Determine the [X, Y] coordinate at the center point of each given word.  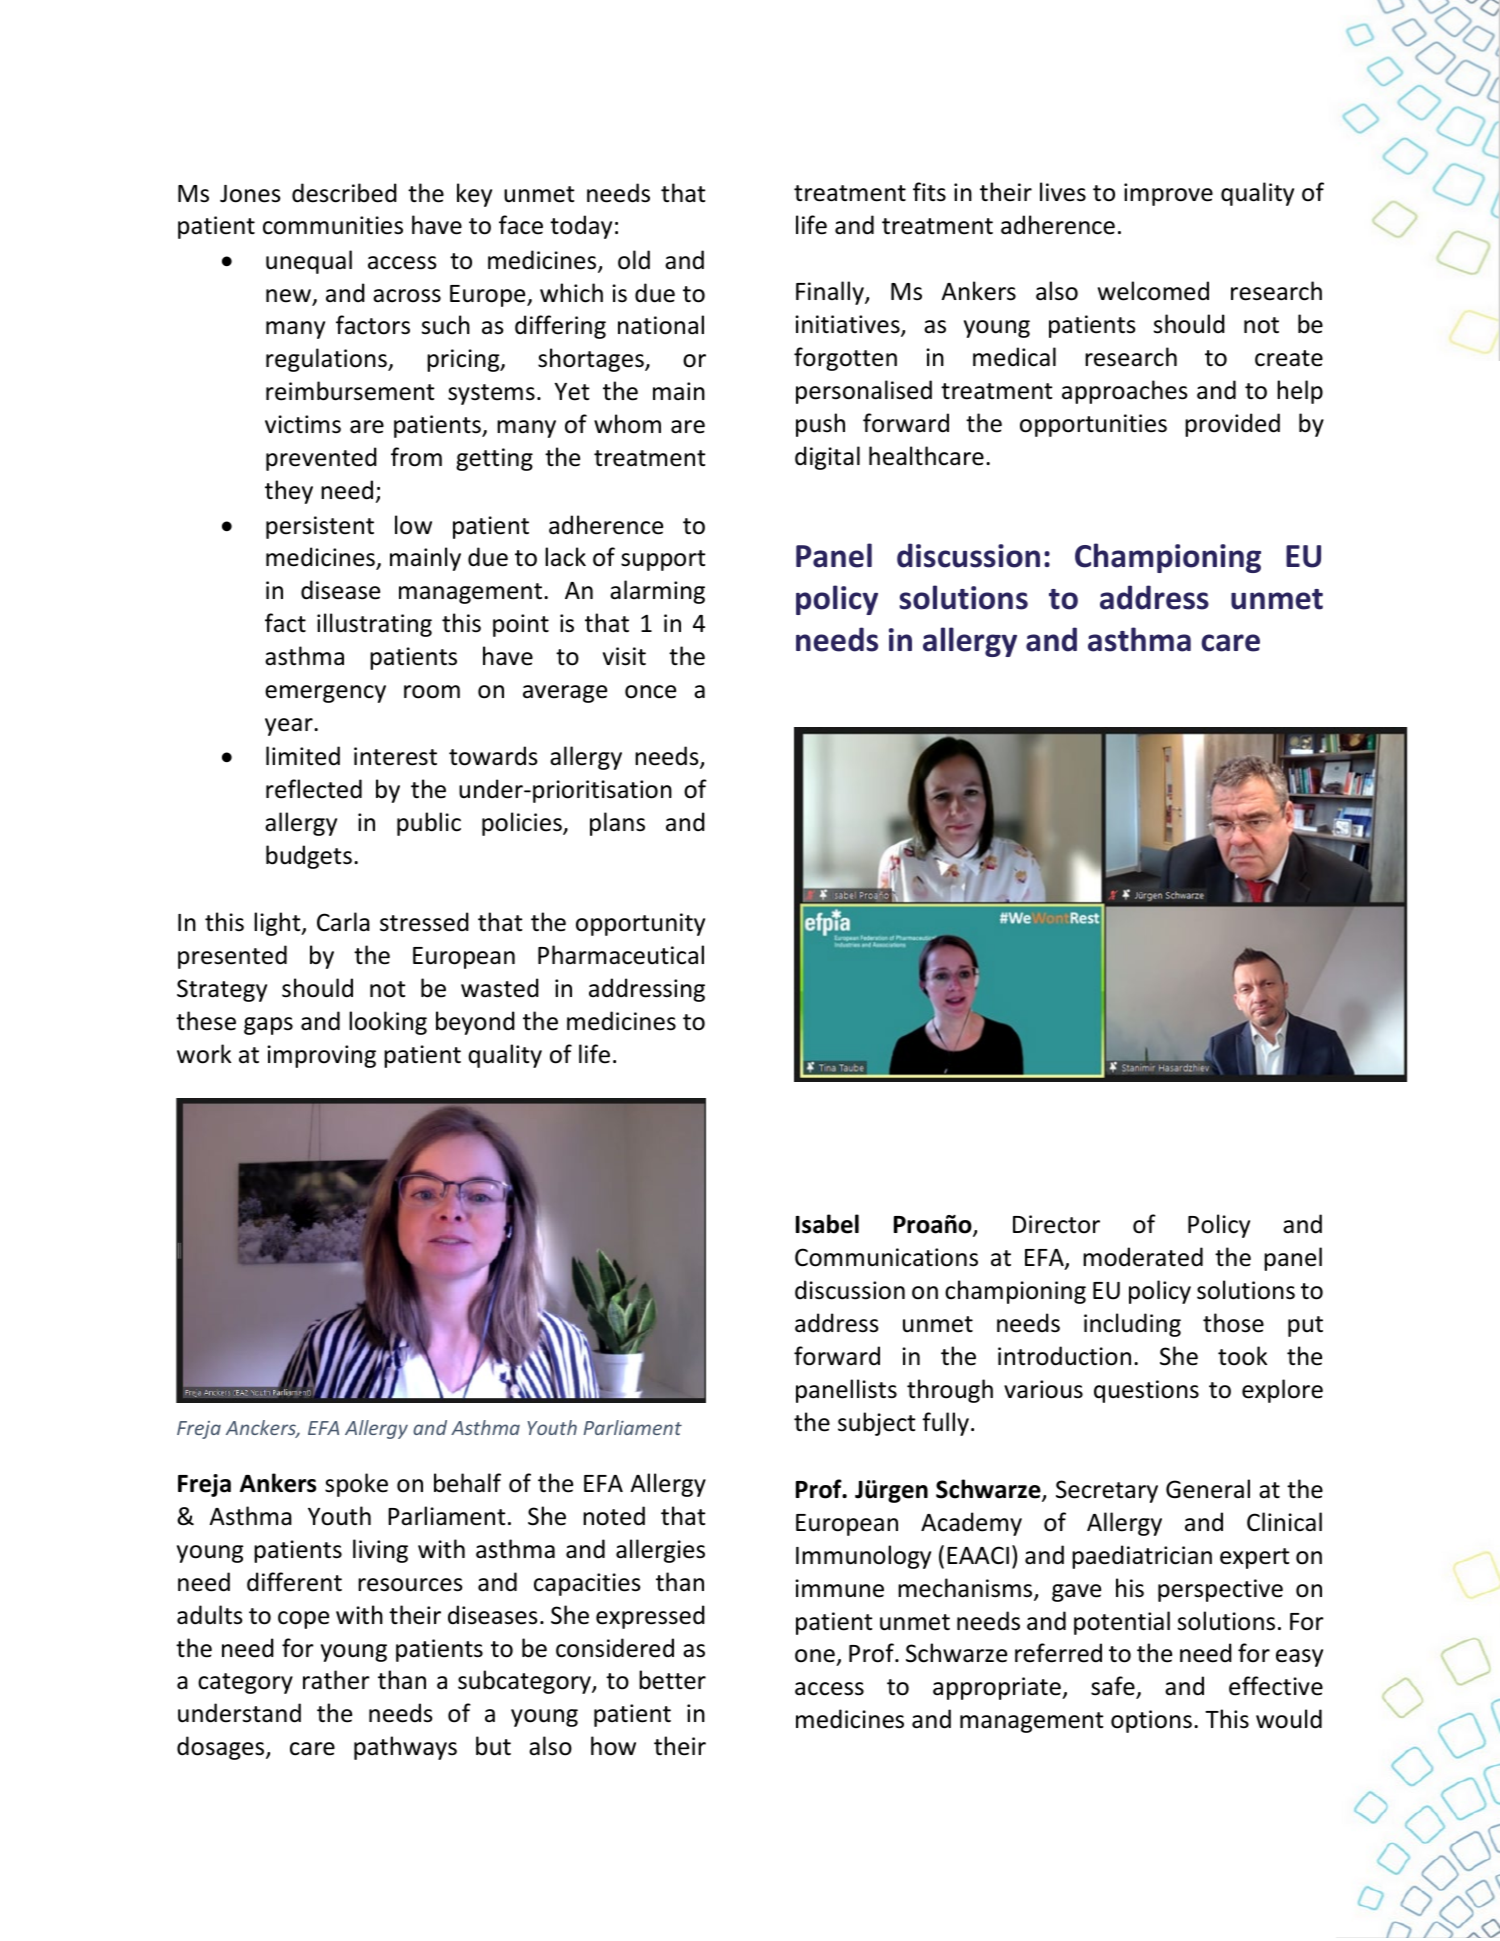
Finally [831, 293]
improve [1168, 194]
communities [333, 225]
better [672, 1680]
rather [336, 1680]
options [1151, 1721]
